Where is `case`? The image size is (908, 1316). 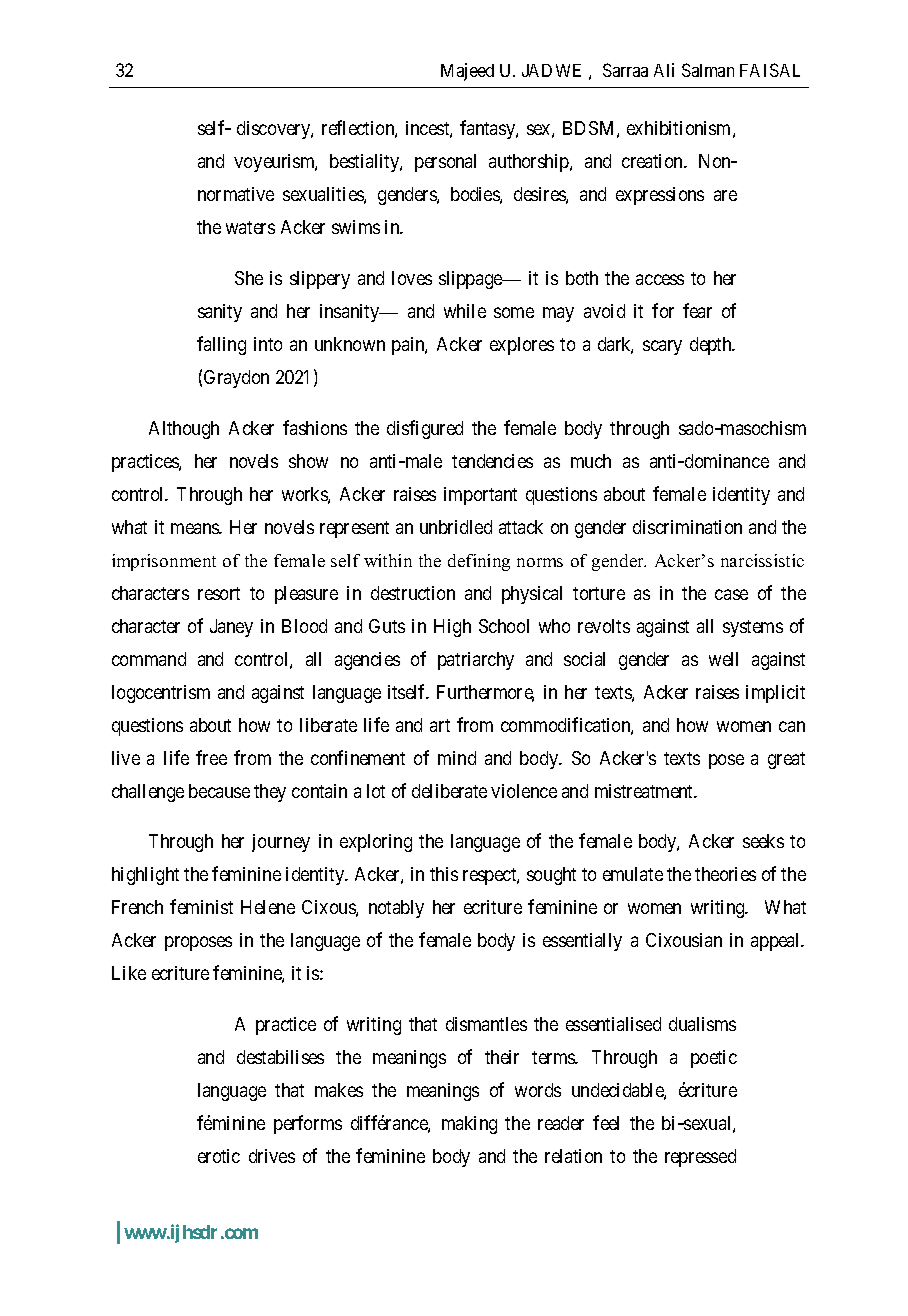 case is located at coordinates (731, 594).
